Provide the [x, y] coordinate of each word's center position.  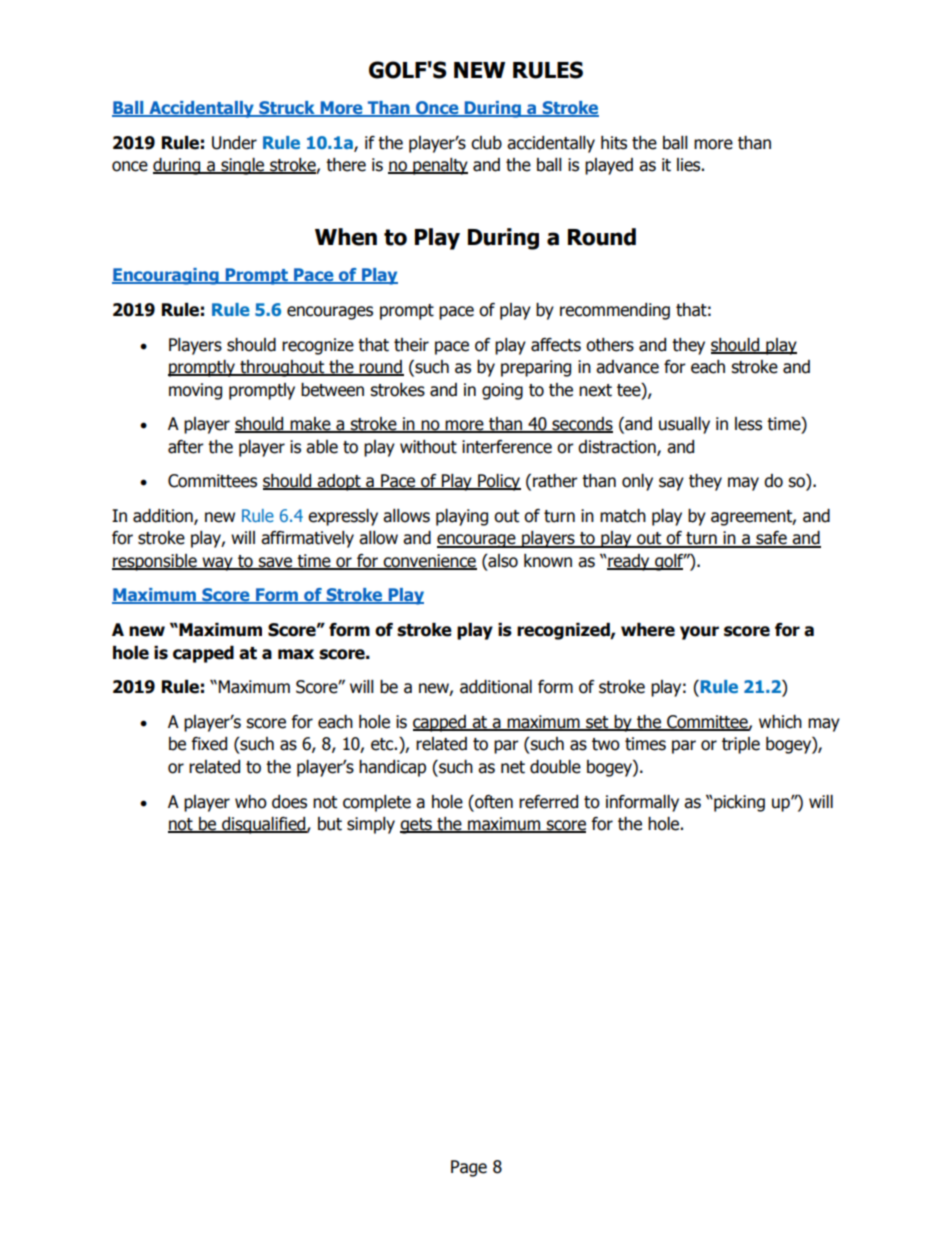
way [217, 564]
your [699, 633]
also [502, 561]
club [486, 143]
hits [614, 143]
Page [469, 1168]
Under [234, 143]
